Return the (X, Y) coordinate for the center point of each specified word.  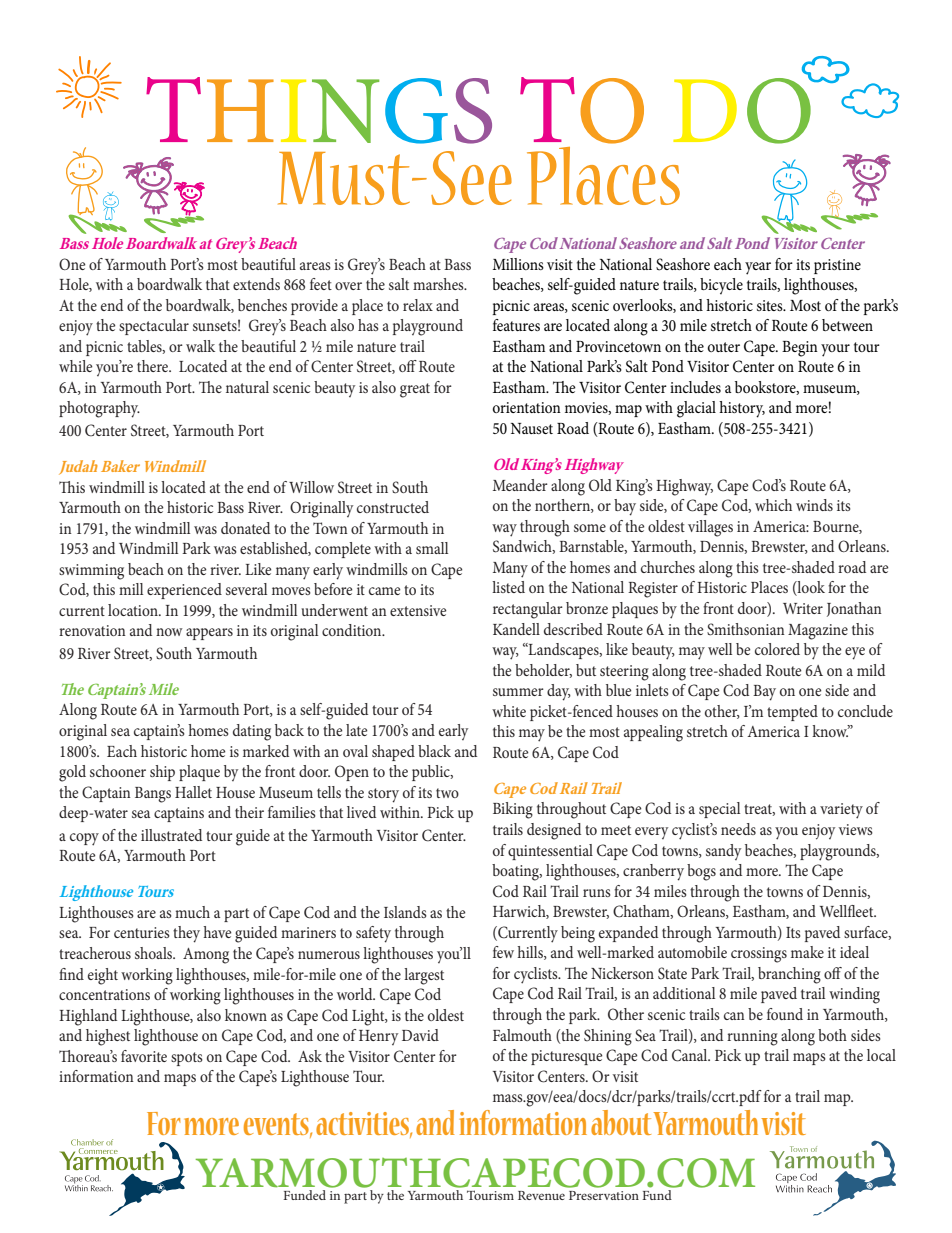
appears (209, 634)
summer (518, 692)
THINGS (319, 110)
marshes (439, 284)
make (807, 952)
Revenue (541, 1195)
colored (777, 649)
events (277, 1125)
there (154, 366)
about (621, 1122)
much (192, 912)
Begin (800, 349)
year (758, 268)
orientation (527, 407)
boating (517, 872)
